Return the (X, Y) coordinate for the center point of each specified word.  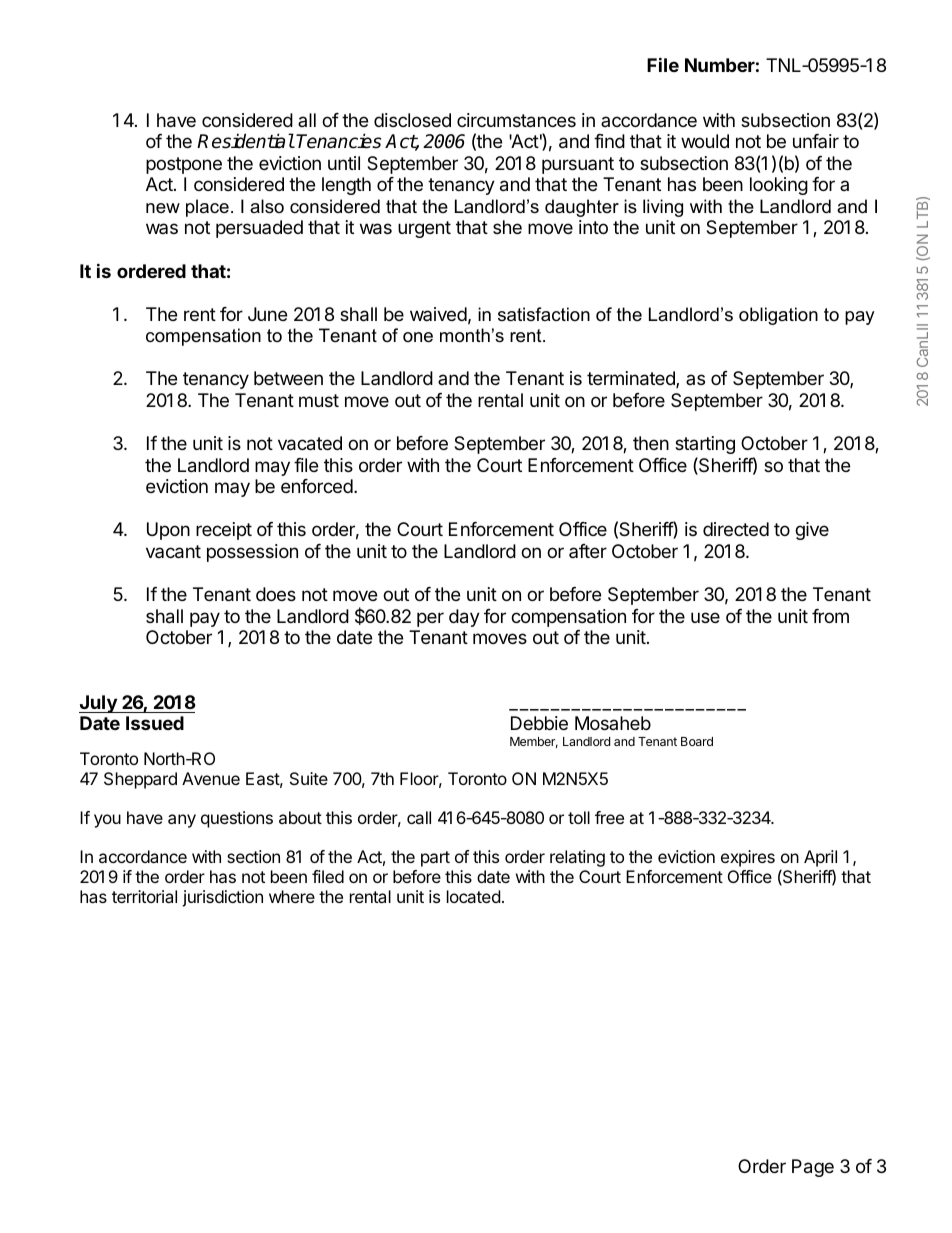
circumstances (516, 120)
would (705, 141)
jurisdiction (222, 898)
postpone (184, 165)
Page (813, 1168)
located (473, 896)
